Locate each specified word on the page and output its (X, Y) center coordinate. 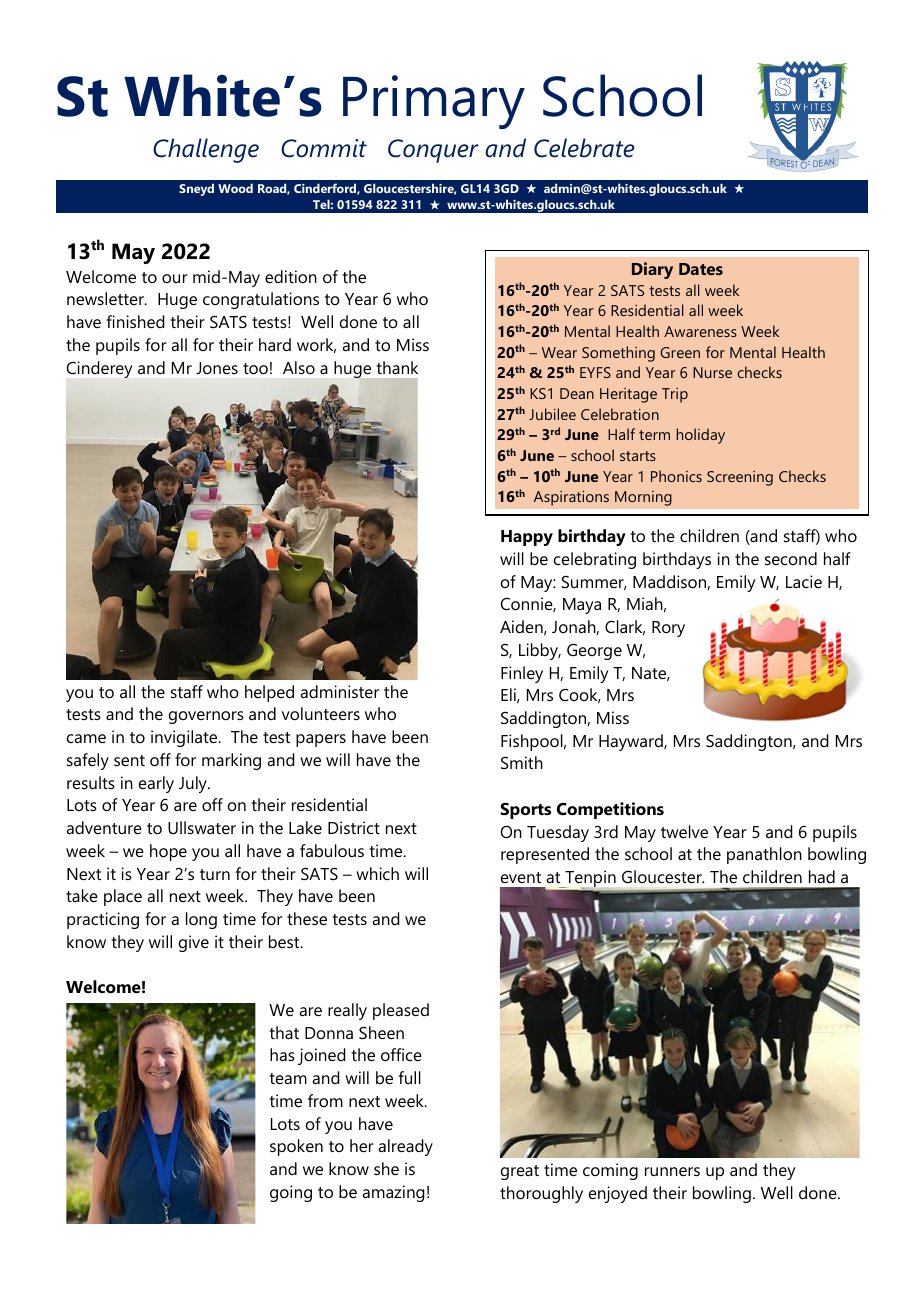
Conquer (433, 151)
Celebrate (584, 148)
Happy (527, 538)
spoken (296, 1147)
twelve (684, 831)
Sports (525, 810)
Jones (217, 368)
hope (168, 852)
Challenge (206, 150)
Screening (740, 478)
